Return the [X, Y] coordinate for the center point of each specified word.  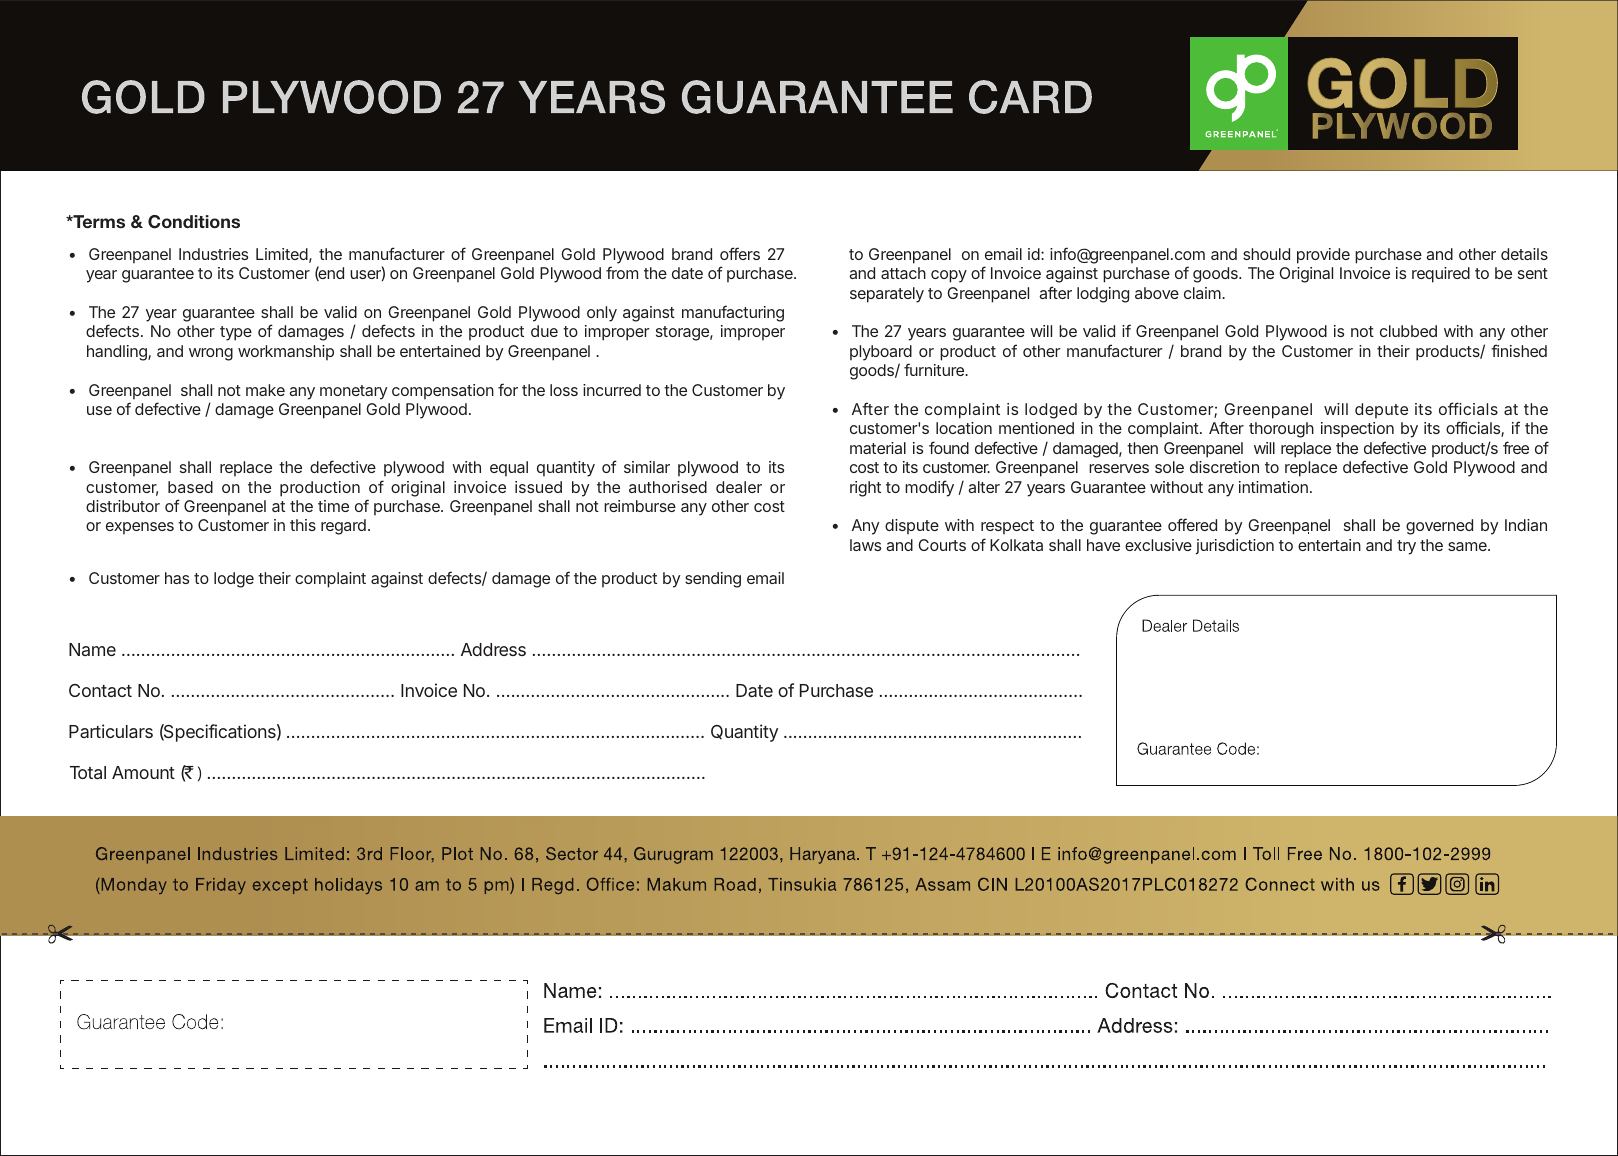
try [1406, 547]
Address [493, 649]
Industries [213, 254]
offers [740, 253]
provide [1323, 256]
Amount [143, 772]
